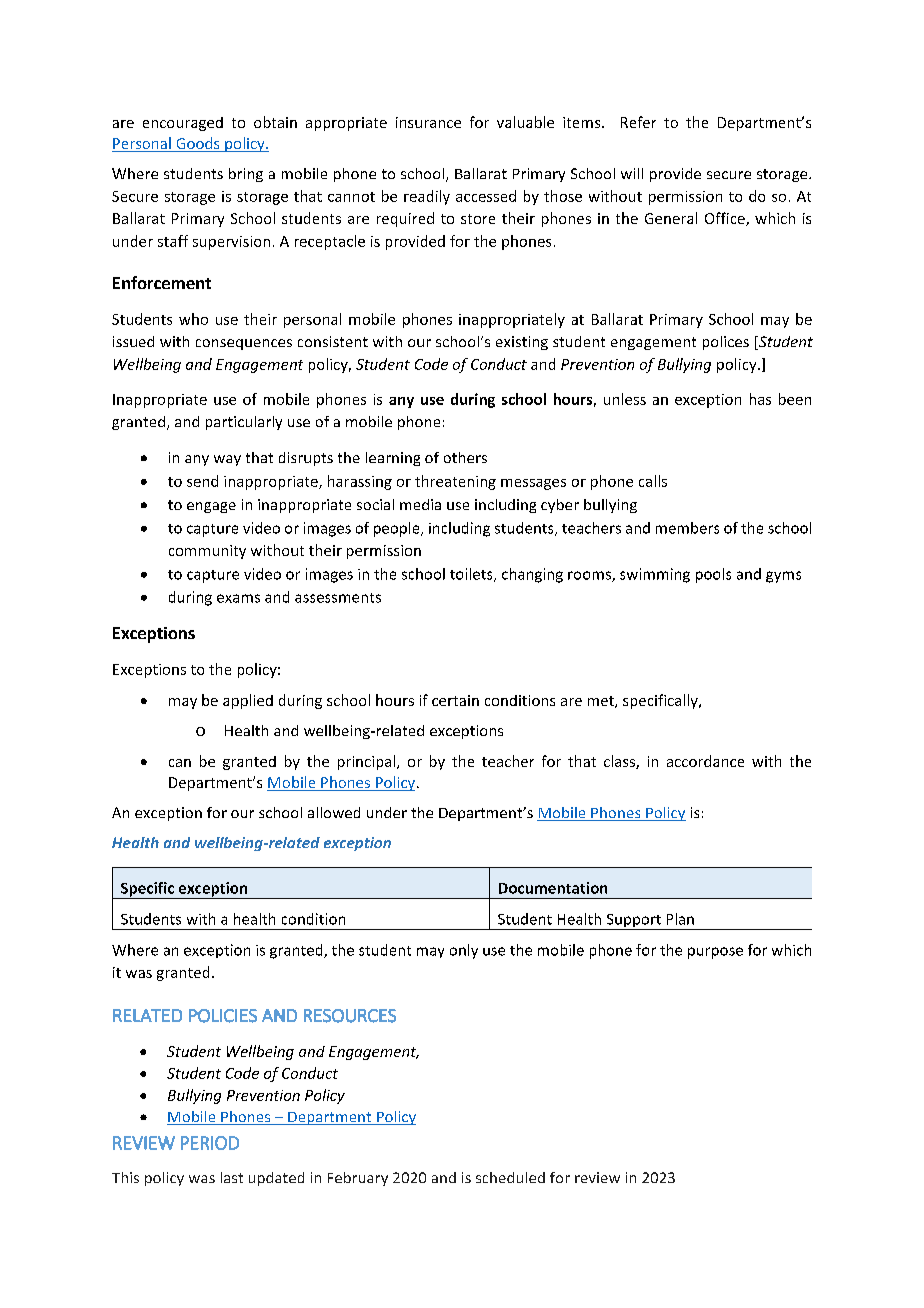 Image resolution: width=924 pixels, height=1308 pixels. Describe the element at coordinates (715, 953) in the screenshot. I see `purpose` at that location.
